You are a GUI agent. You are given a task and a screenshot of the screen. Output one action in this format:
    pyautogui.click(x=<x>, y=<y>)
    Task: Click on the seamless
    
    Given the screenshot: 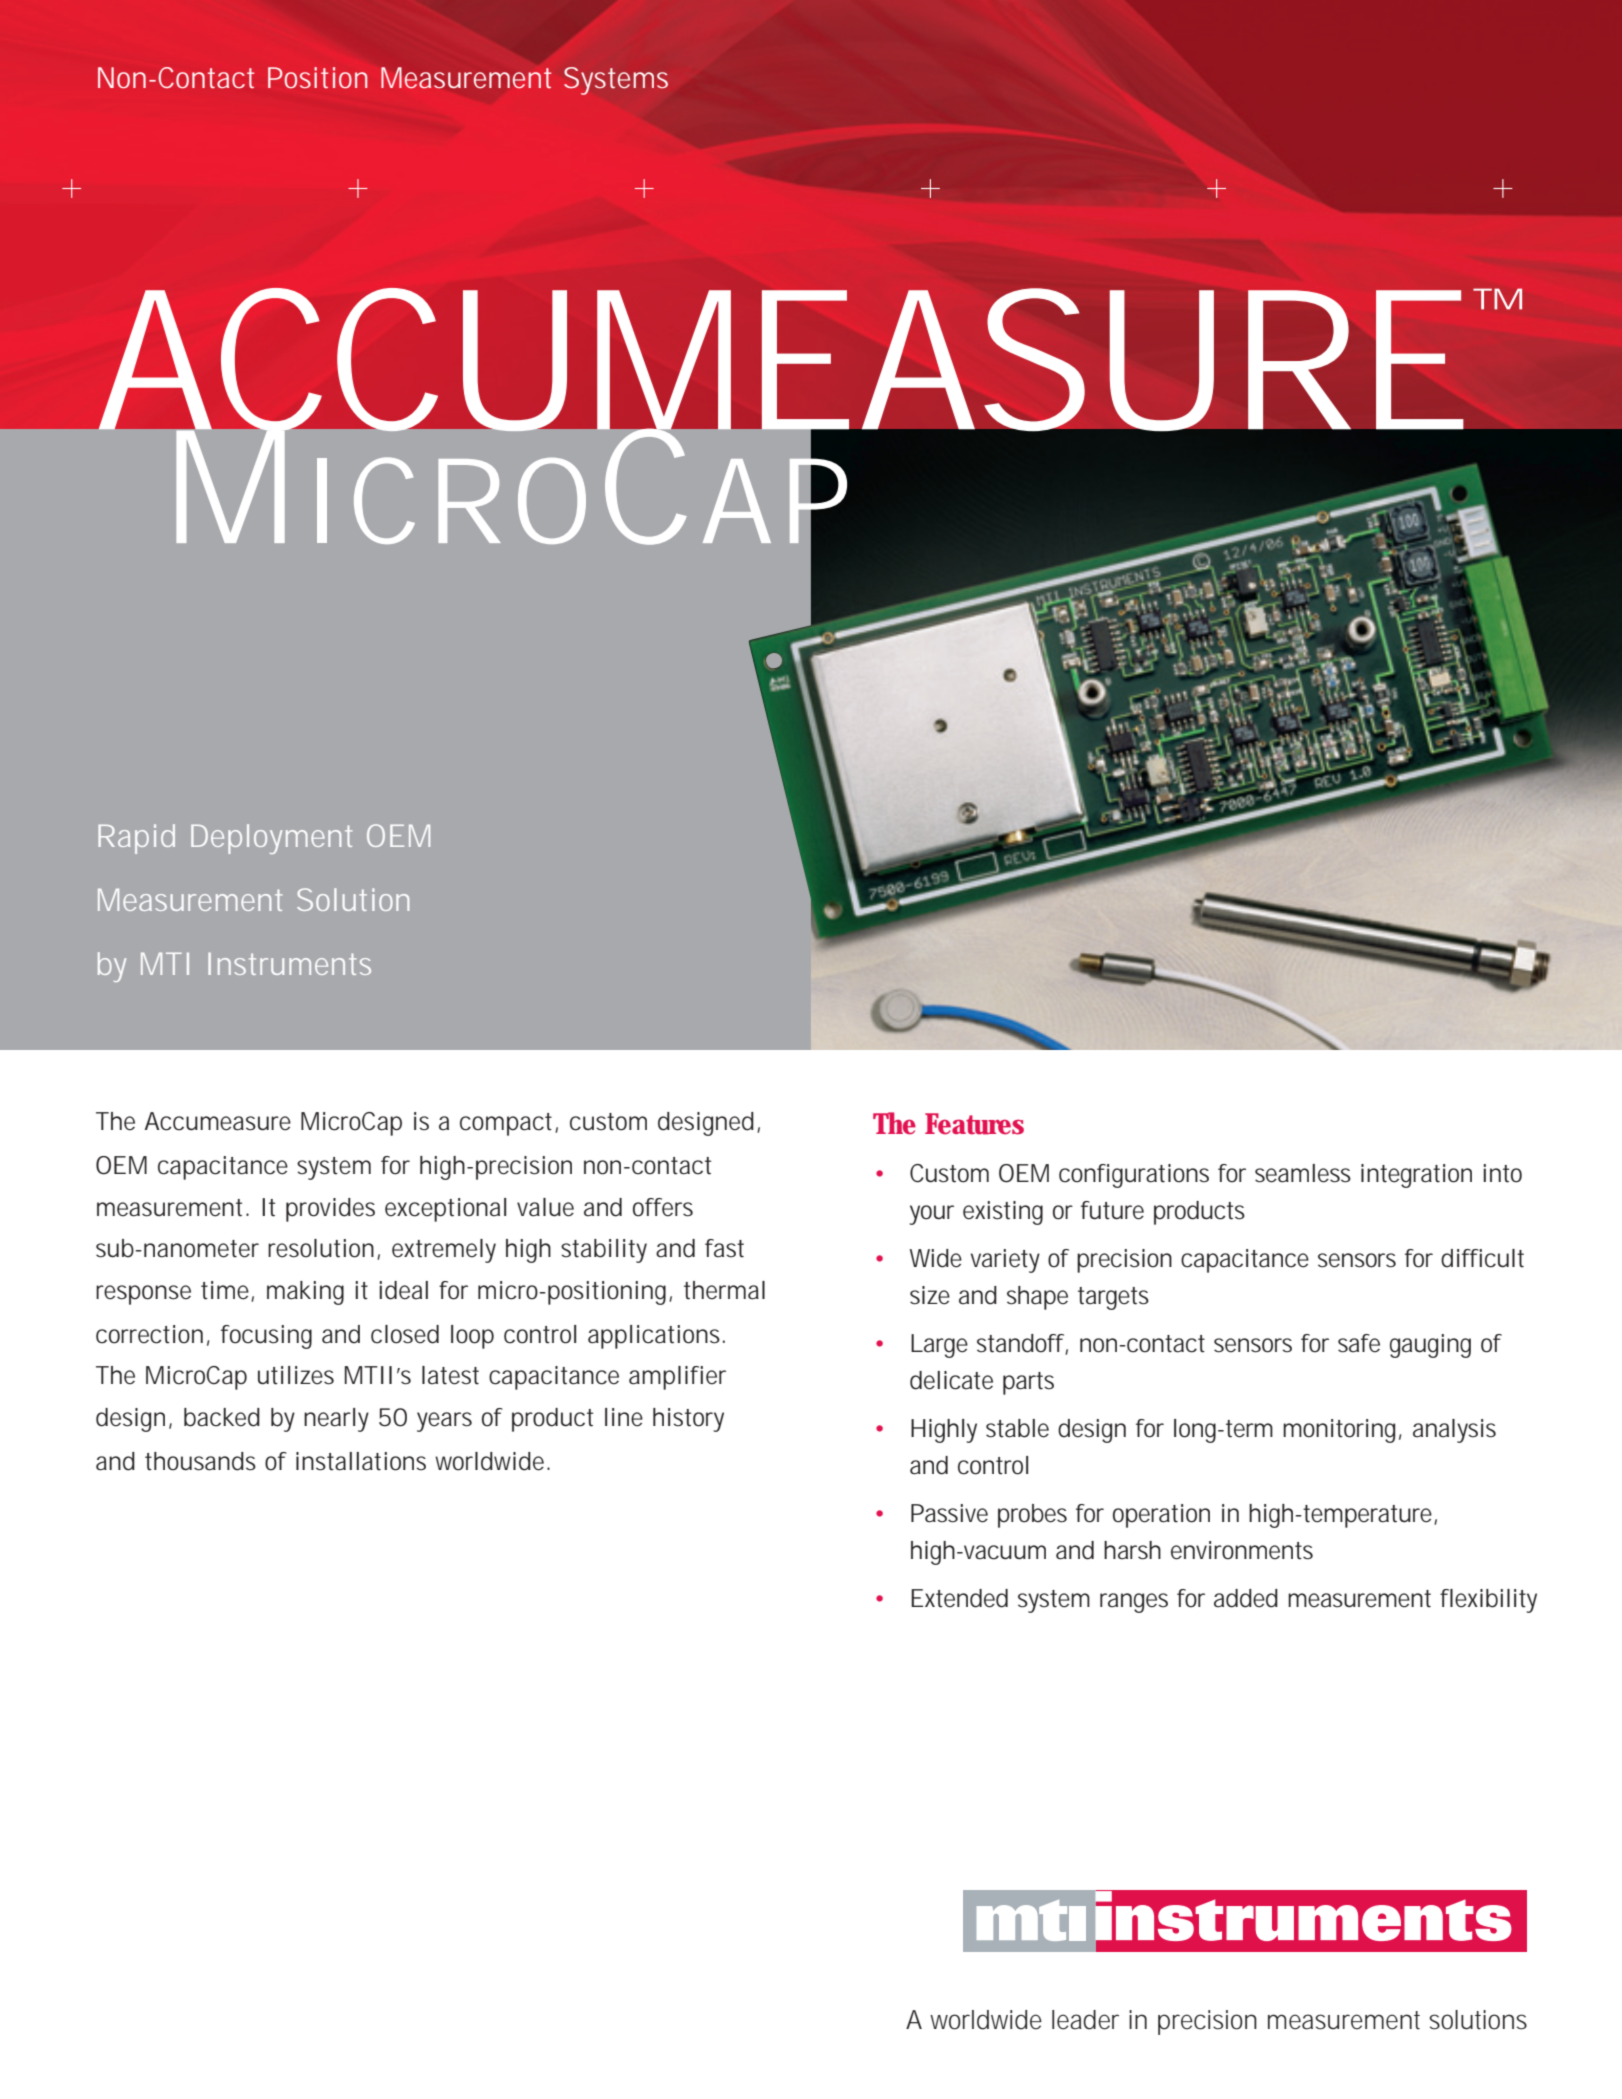 What is the action you would take?
    pyautogui.click(x=1303, y=1173)
